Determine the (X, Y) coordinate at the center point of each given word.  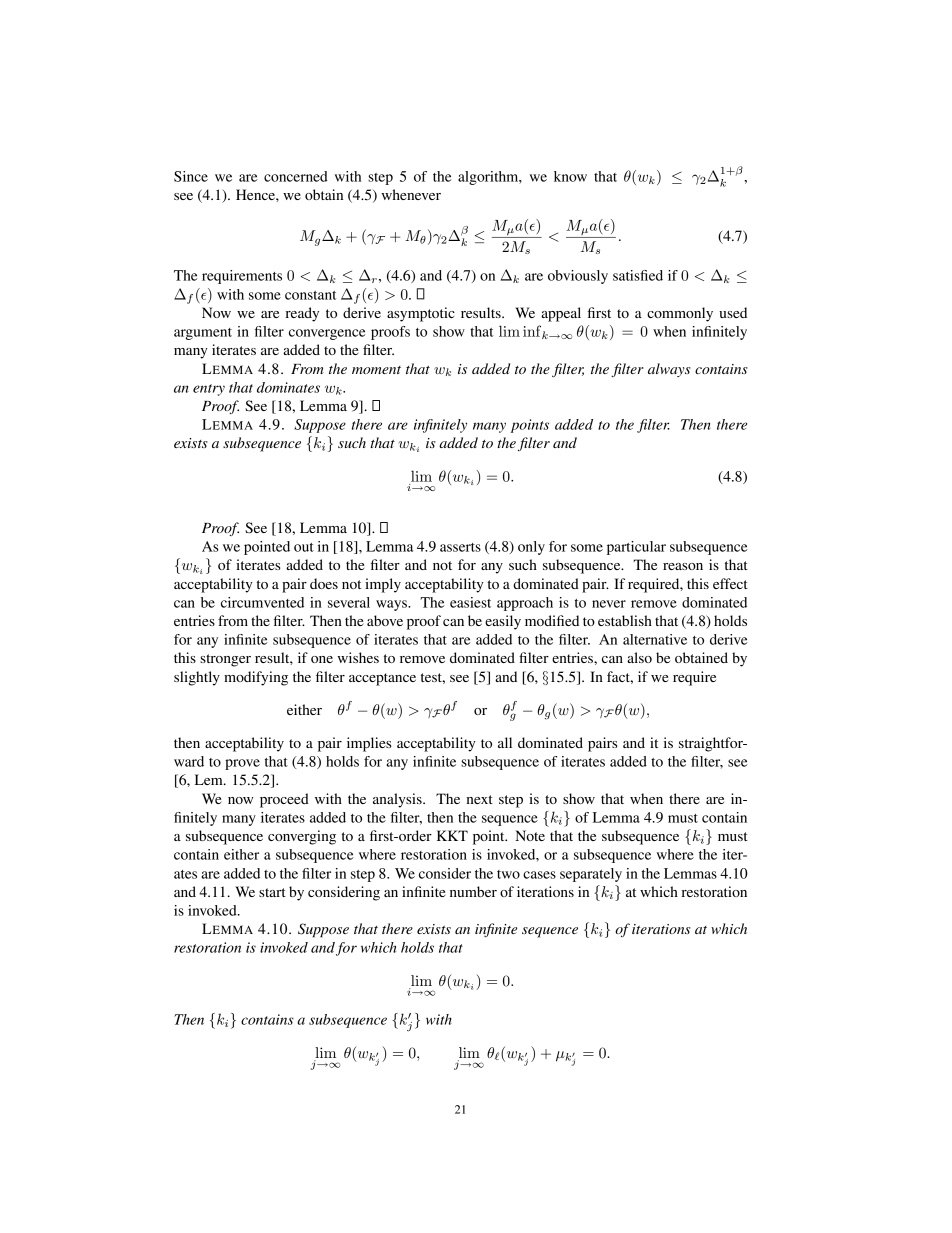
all (505, 742)
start (272, 892)
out (304, 547)
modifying (256, 678)
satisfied (638, 275)
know (570, 176)
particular (636, 548)
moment (376, 370)
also (639, 657)
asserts (460, 547)
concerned (296, 176)
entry (209, 390)
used (733, 312)
